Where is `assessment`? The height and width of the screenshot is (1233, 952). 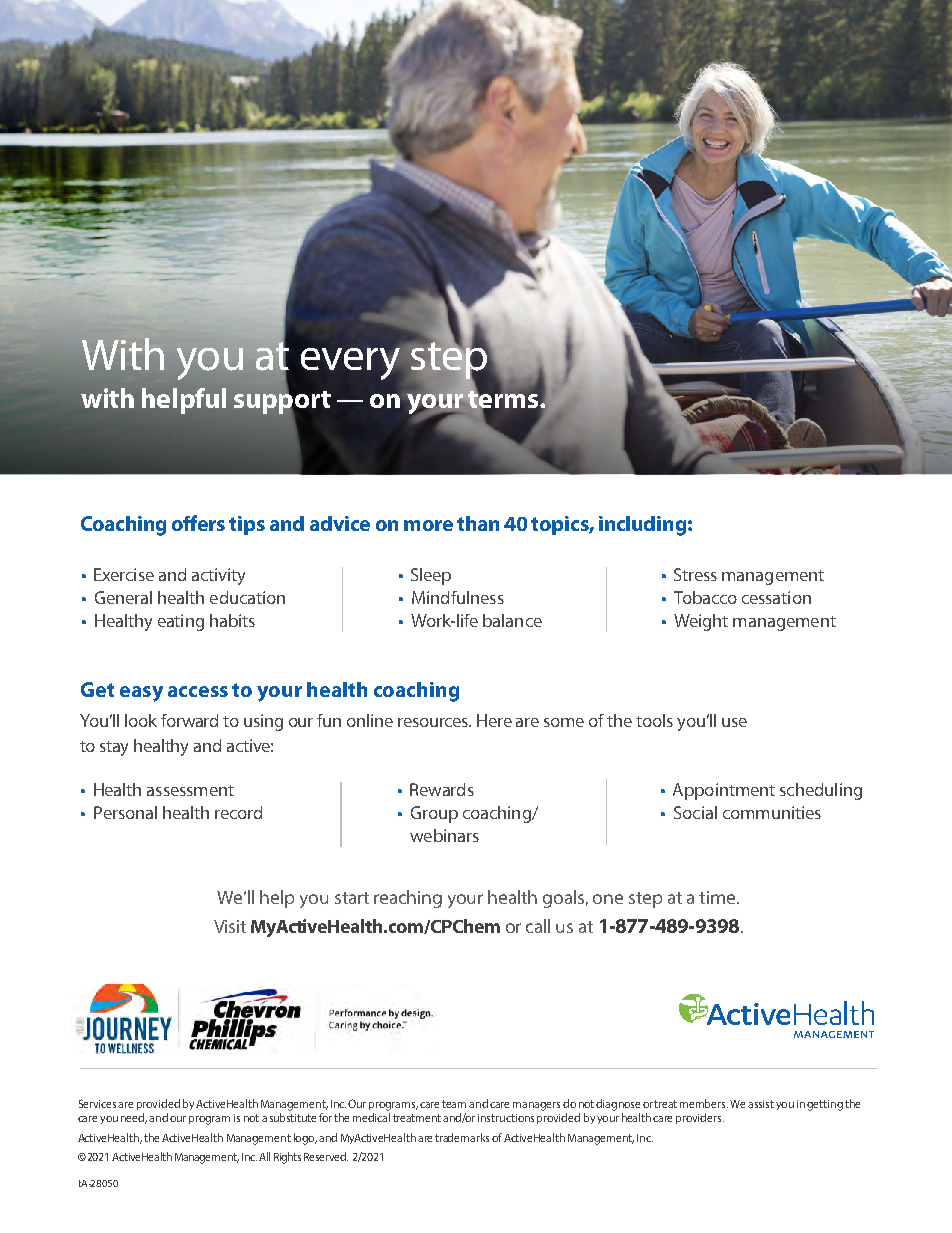 assessment is located at coordinates (190, 790).
